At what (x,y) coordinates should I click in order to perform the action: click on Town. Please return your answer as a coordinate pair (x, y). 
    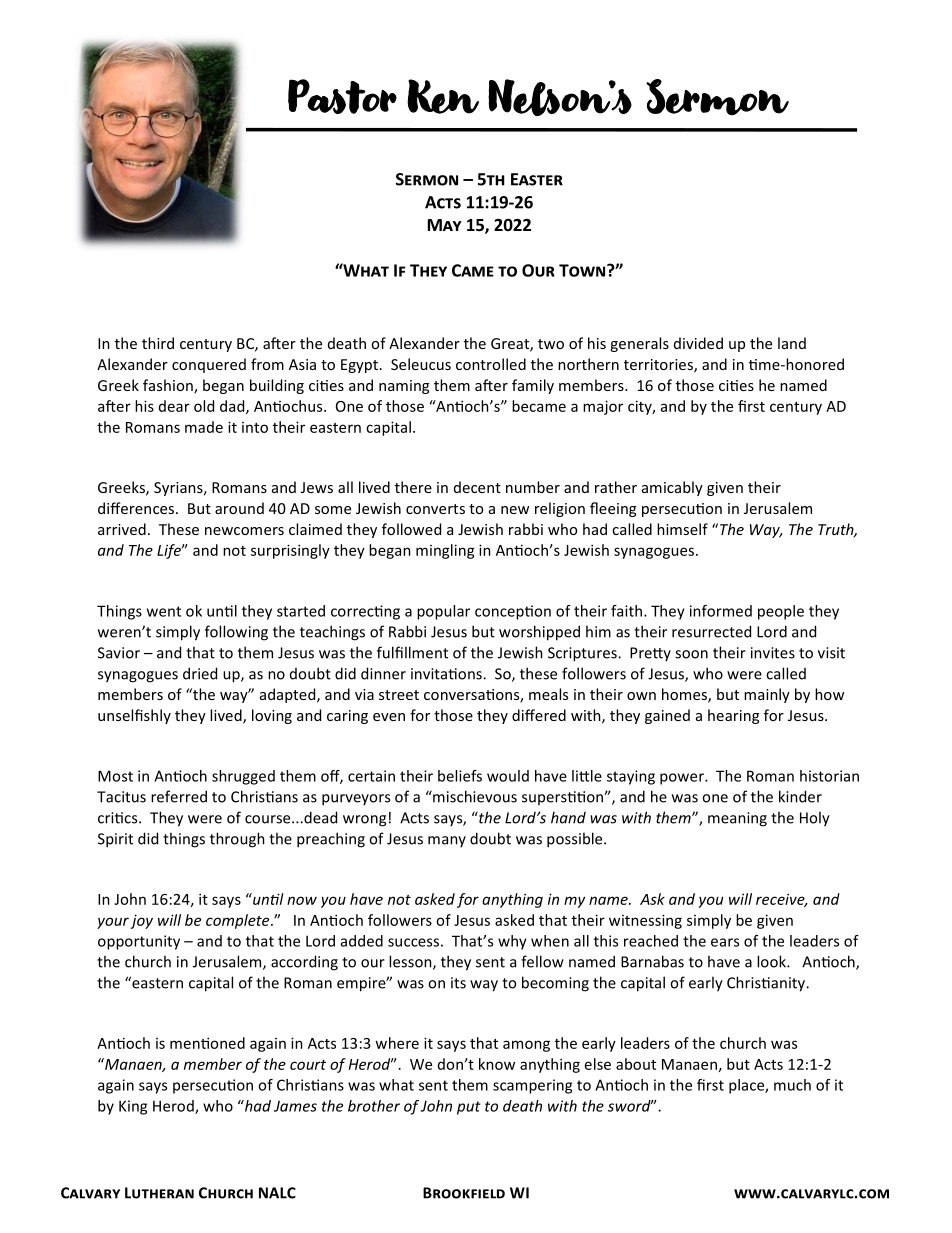
    Looking at the image, I should click on (582, 270).
